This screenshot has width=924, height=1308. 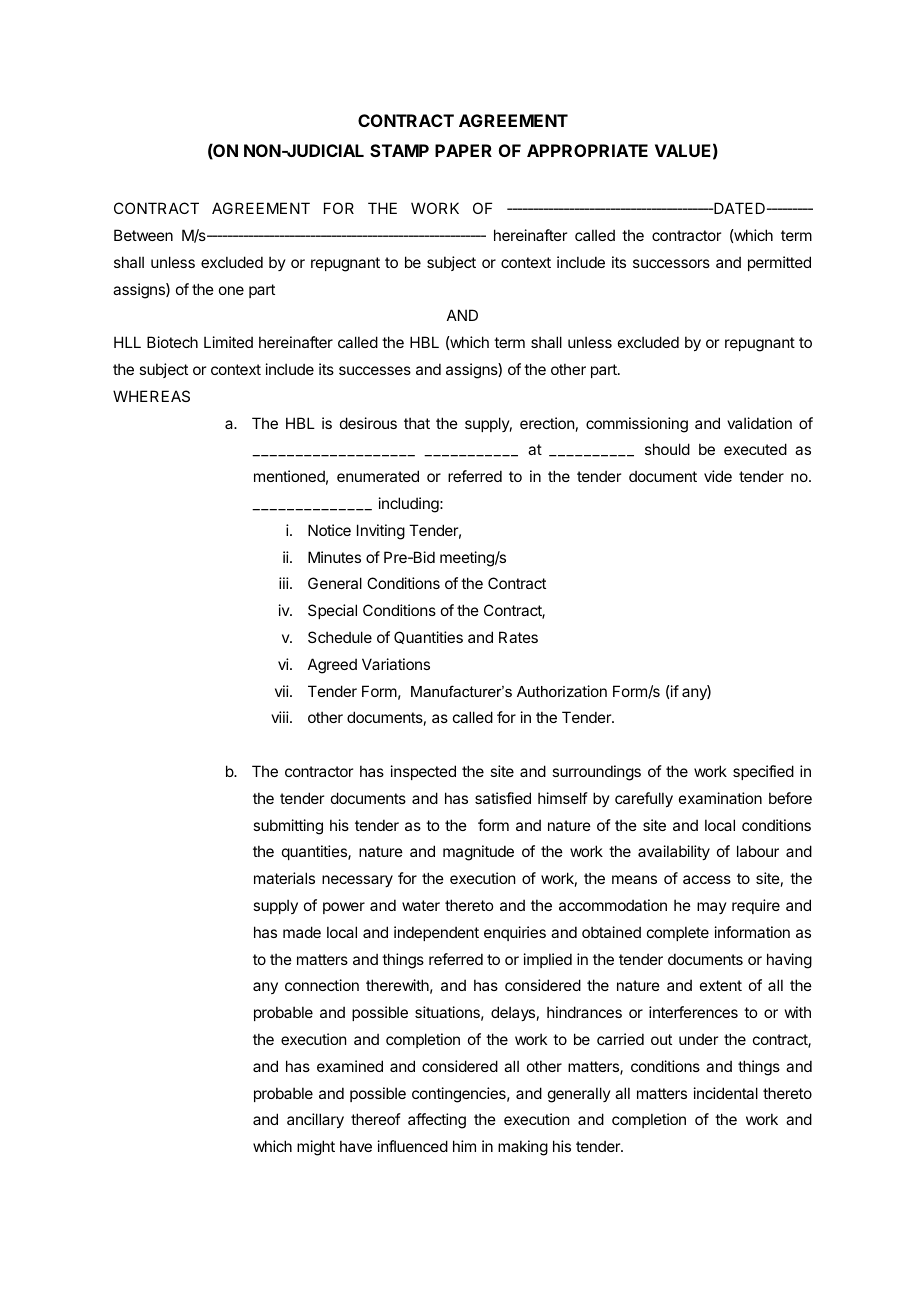 I want to click on affecting, so click(x=437, y=1121).
